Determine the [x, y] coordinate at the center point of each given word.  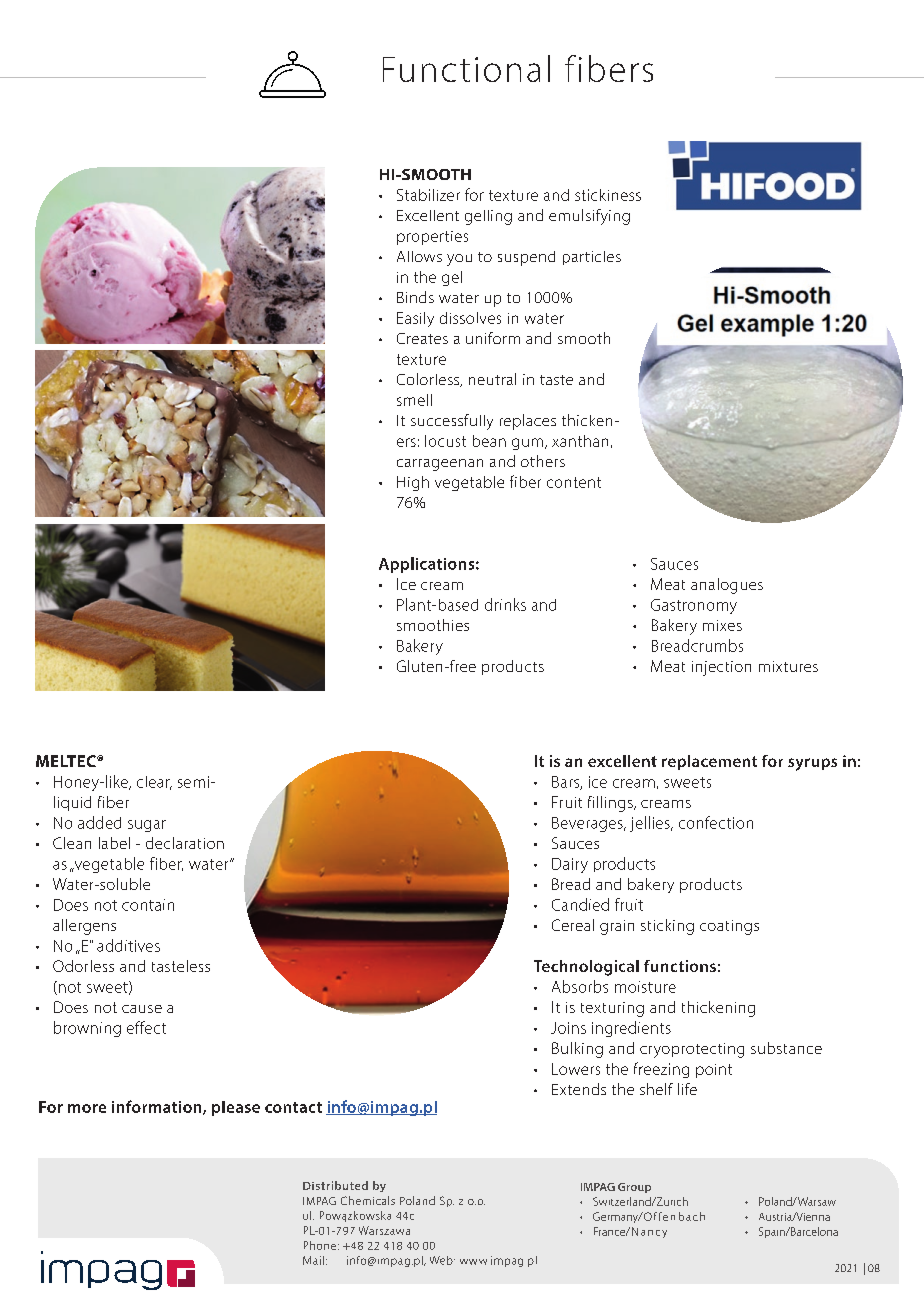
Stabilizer [428, 195]
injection [721, 668]
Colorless [429, 380]
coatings [729, 927]
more [87, 1108]
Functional [466, 68]
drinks [505, 604]
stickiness [608, 195]
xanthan [580, 441]
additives [128, 945]
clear [154, 783]
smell [414, 400]
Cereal [573, 925]
